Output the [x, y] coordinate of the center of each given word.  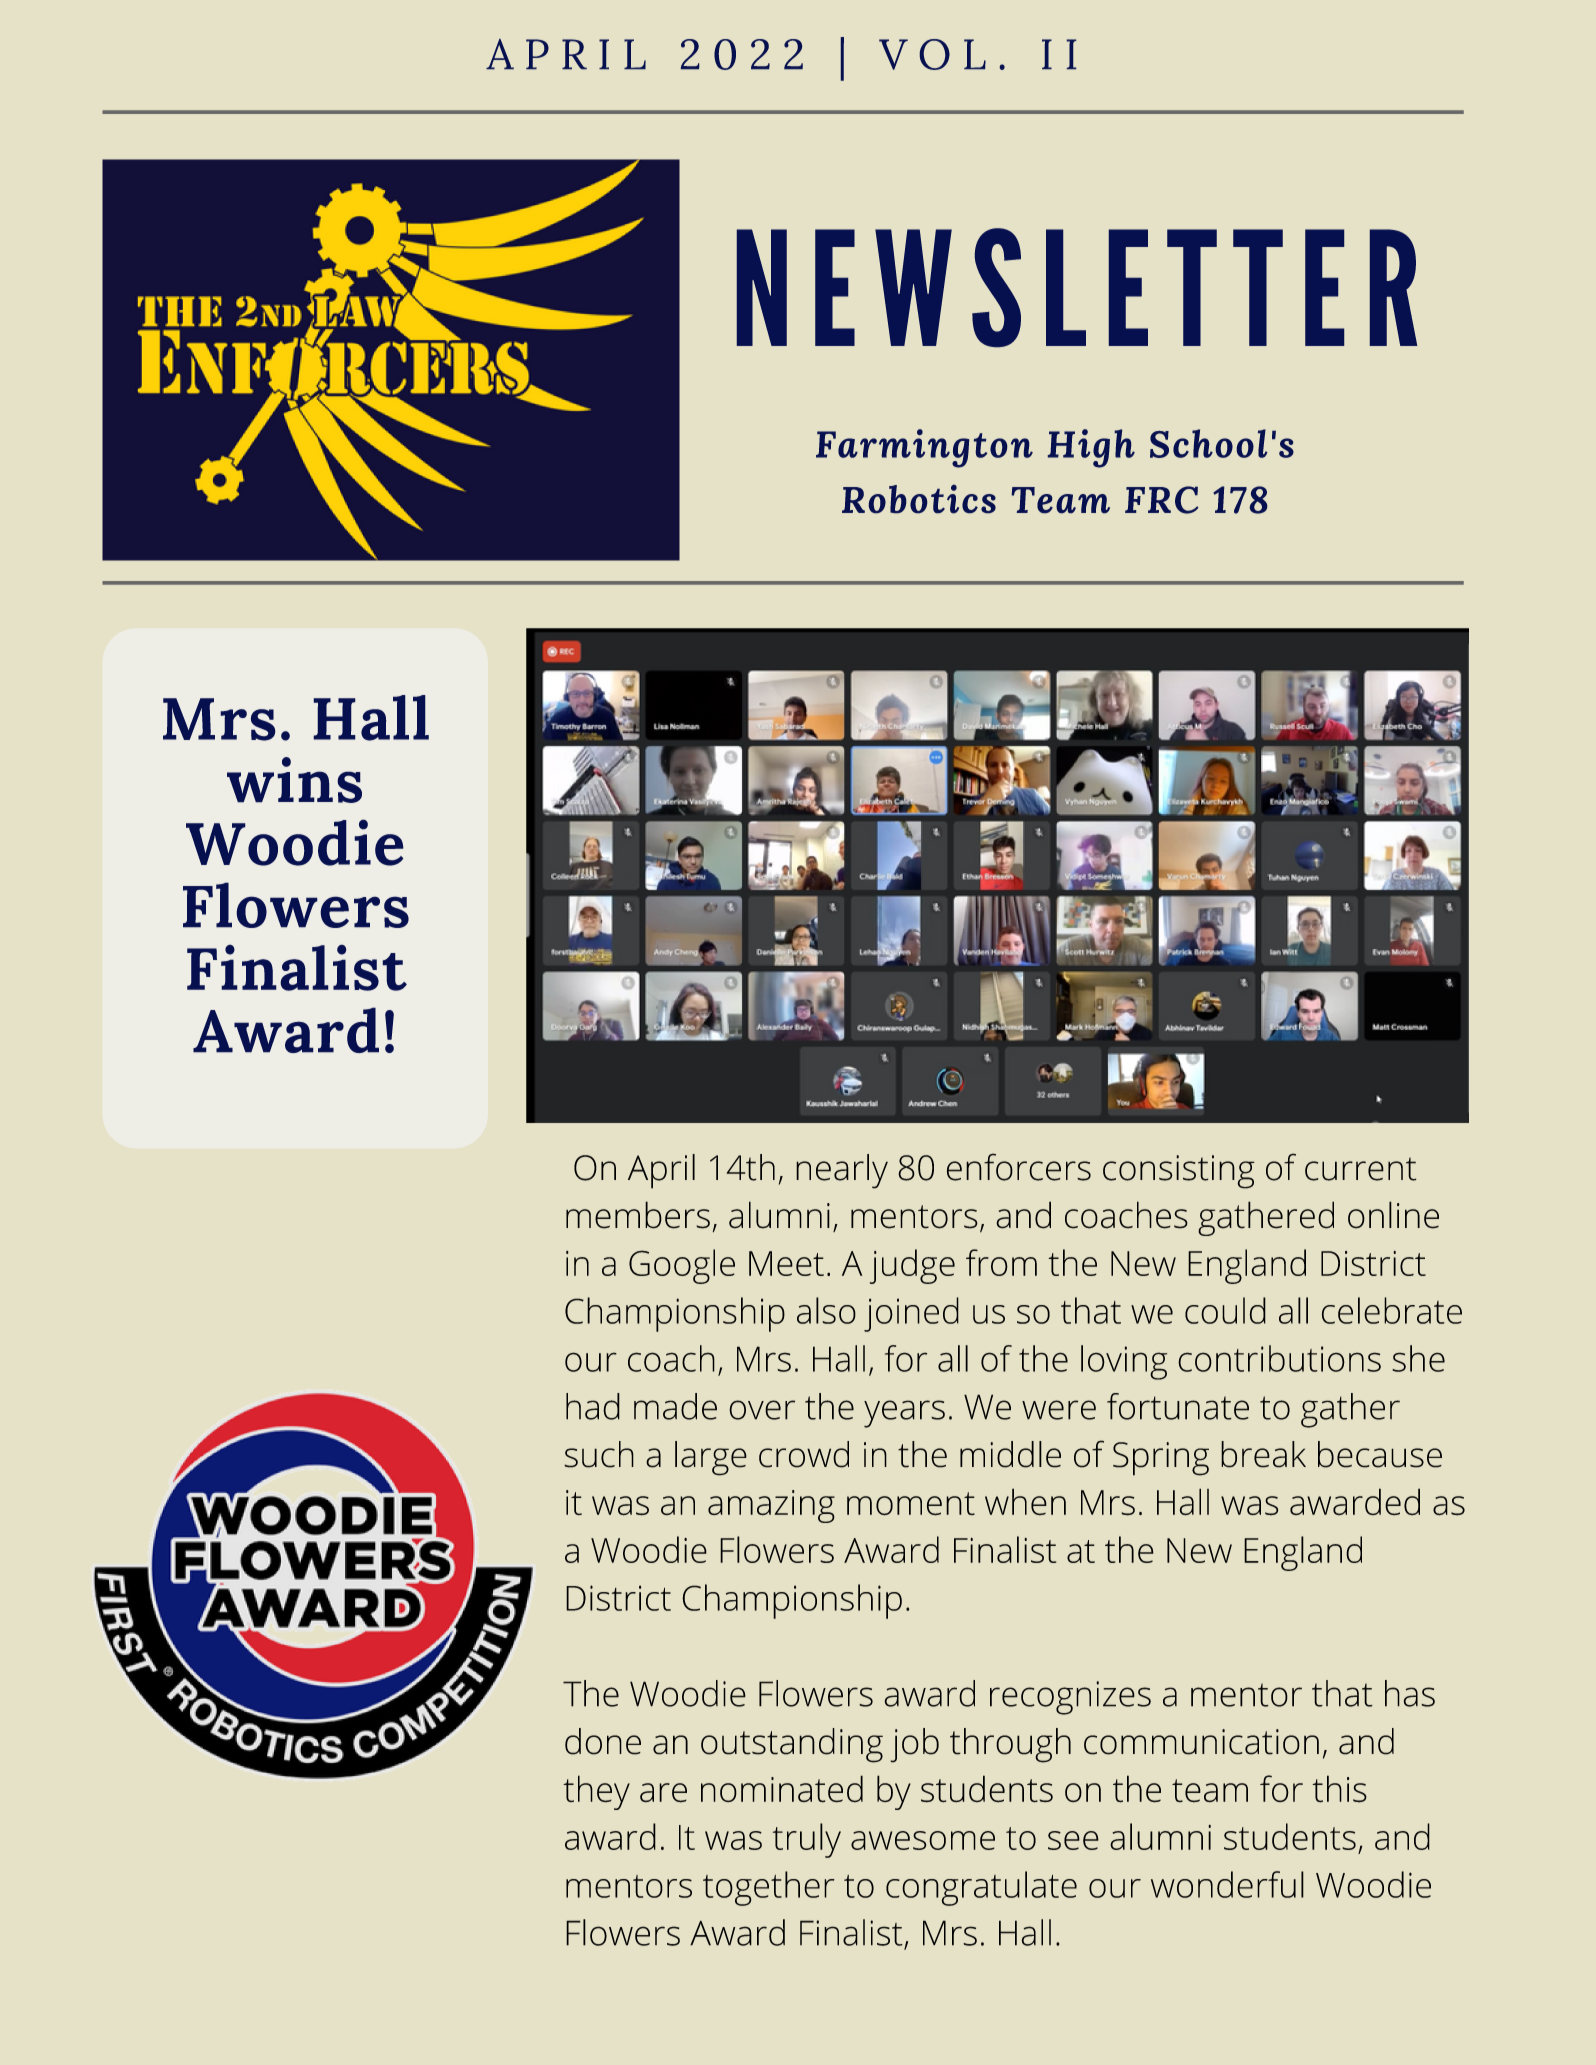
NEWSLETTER [1077, 287]
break [1263, 1454]
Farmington [924, 448]
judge [912, 1266]
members [638, 1215]
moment [911, 1504]
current [1361, 1169]
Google [682, 1266]
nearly [842, 1171]
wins [294, 780]
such [599, 1454]
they [596, 1792]
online [1393, 1215]
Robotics [919, 499]
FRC [1161, 500]
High [1091, 448]
